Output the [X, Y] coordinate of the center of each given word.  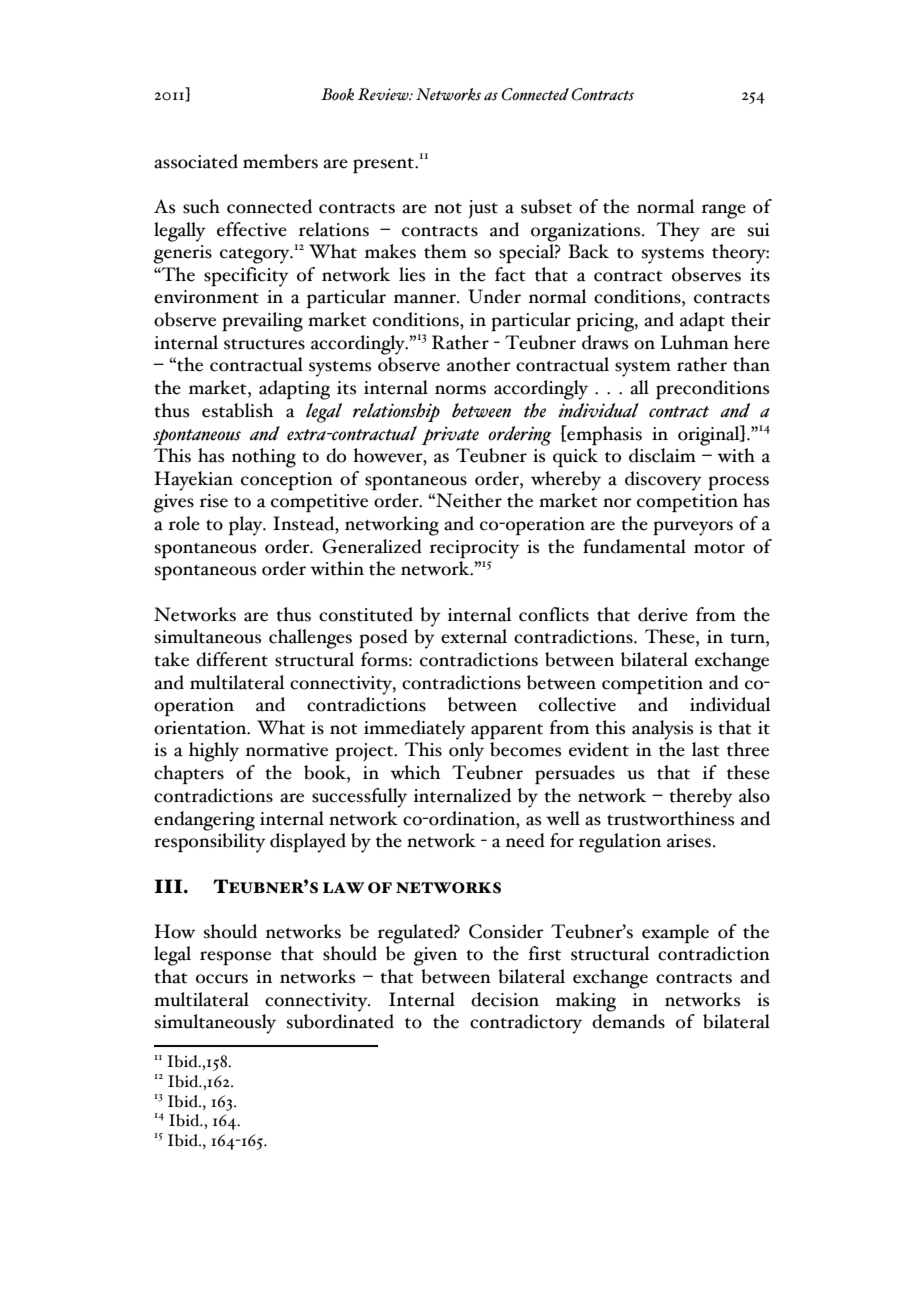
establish [238, 410]
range [724, 211]
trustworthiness [671, 818]
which [415, 772]
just [483, 209]
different [232, 659]
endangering [204, 821]
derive [663, 614]
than [751, 364]
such [201, 206]
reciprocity [475, 549]
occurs [222, 979]
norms [460, 390]
